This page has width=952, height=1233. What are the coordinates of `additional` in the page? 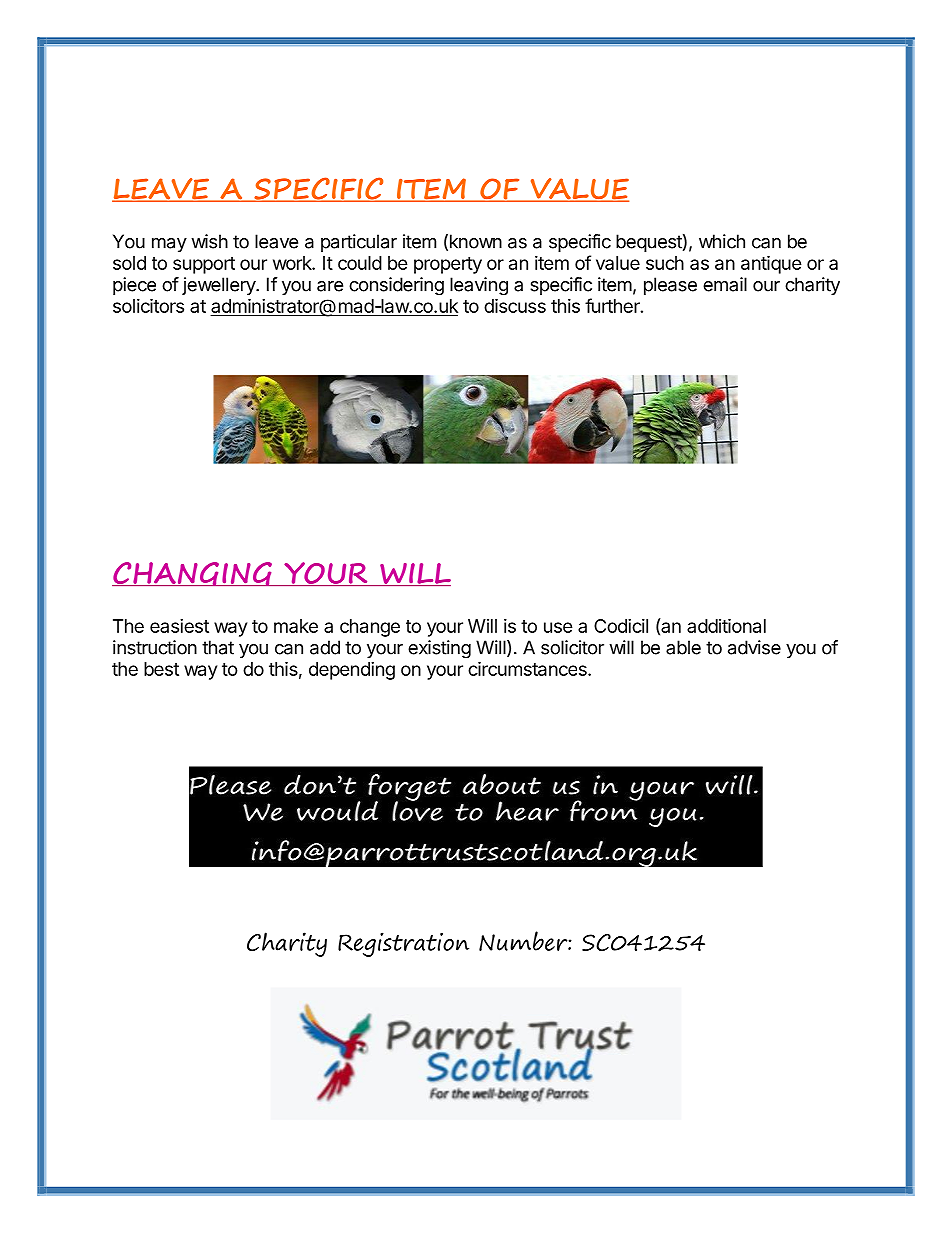 It's located at (726, 625).
